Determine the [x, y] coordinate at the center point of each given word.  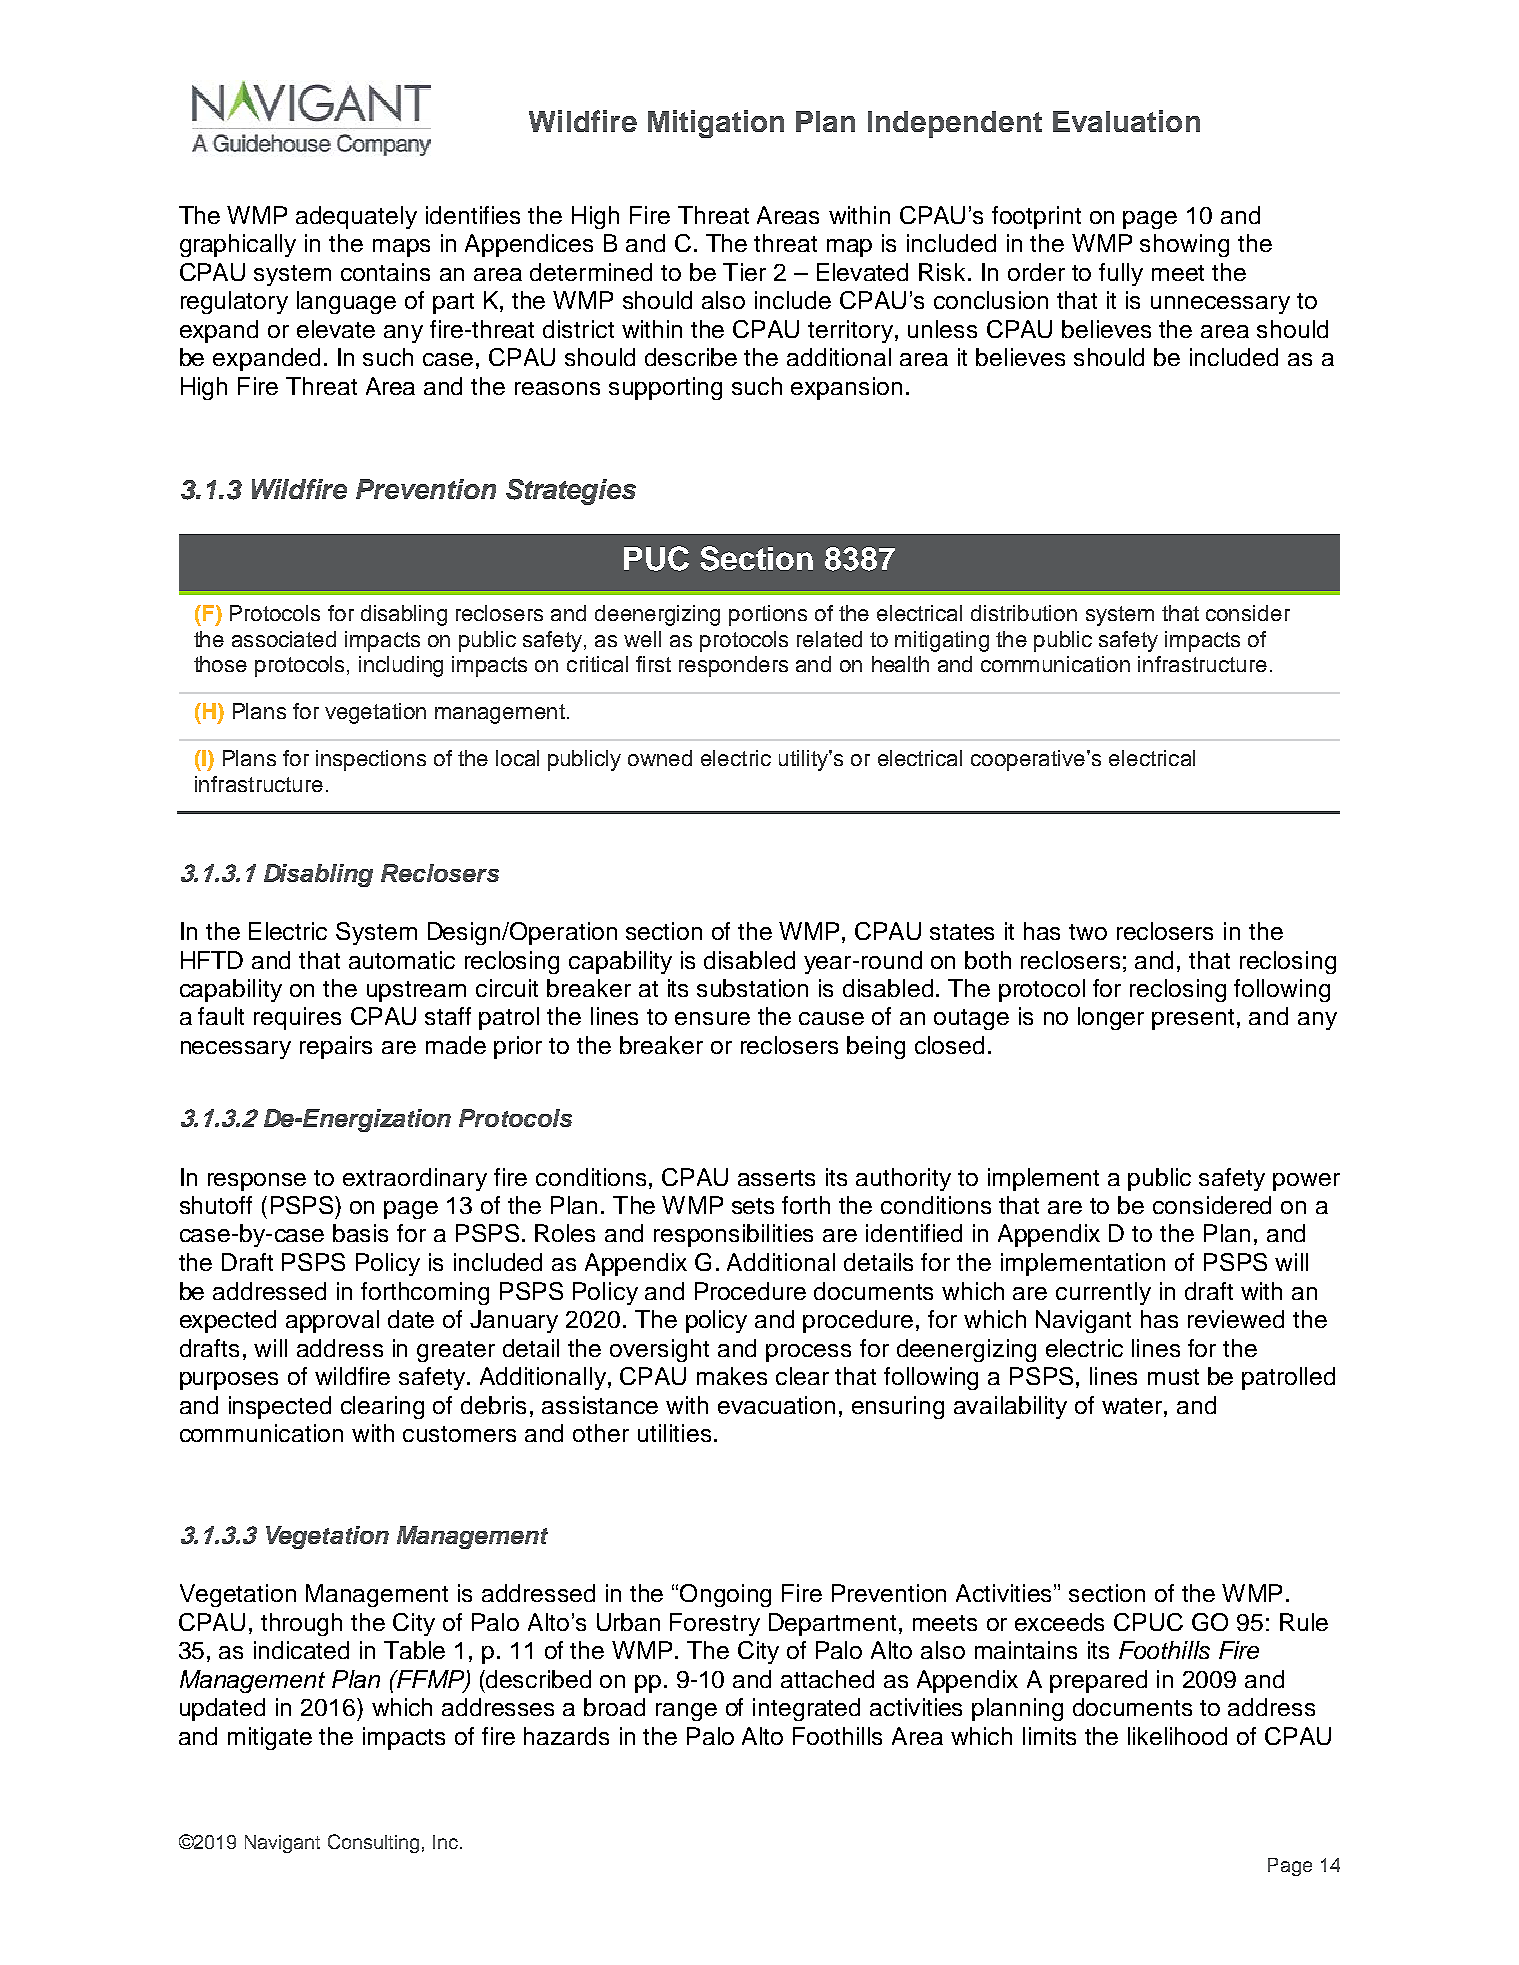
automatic [402, 960]
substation [752, 988]
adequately [356, 217]
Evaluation [1126, 121]
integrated [806, 1709]
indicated [301, 1650]
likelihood [1177, 1736]
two [1088, 932]
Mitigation [716, 124]
